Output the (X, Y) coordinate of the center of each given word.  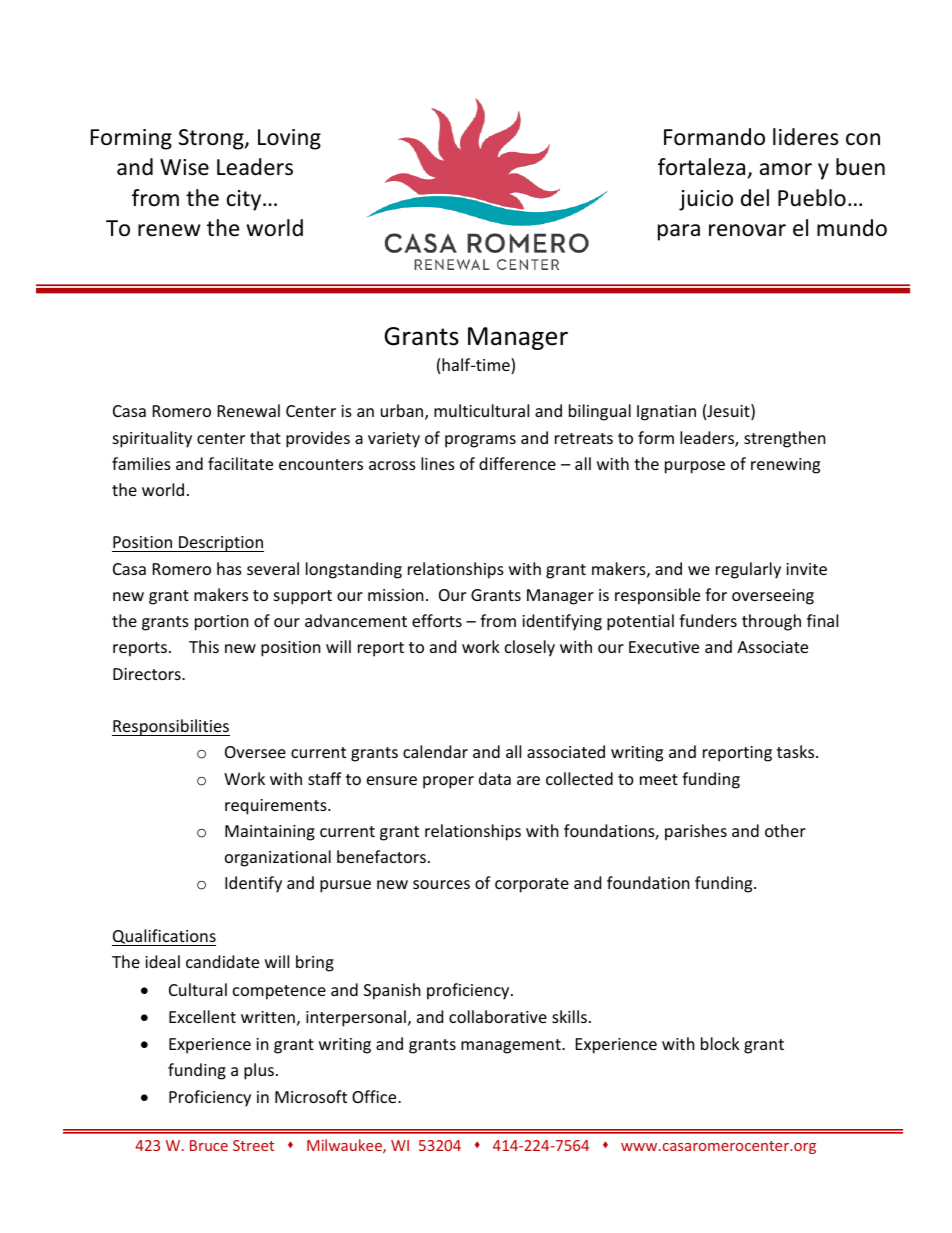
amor (786, 169)
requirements (277, 807)
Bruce (209, 1145)
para (679, 232)
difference (517, 463)
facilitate (240, 463)
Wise (184, 167)
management (512, 1046)
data (495, 778)
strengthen (785, 439)
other (785, 830)
